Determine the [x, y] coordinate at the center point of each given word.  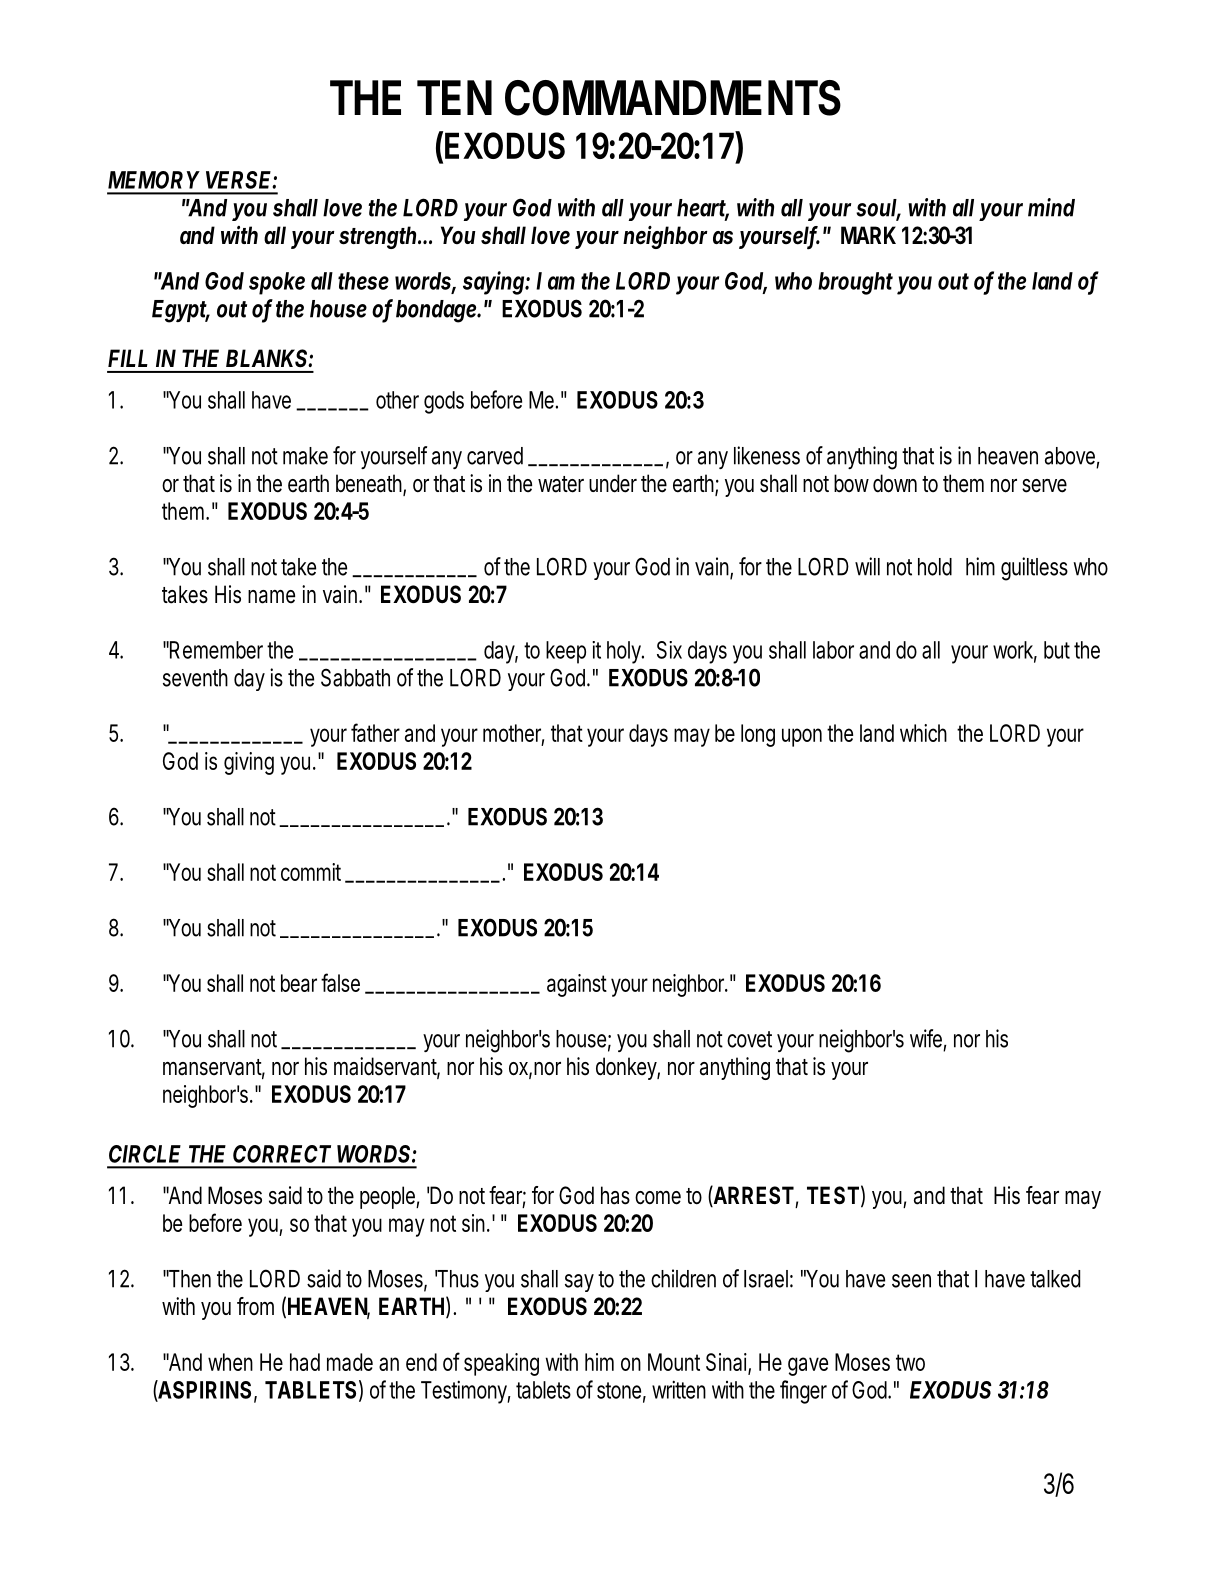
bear [299, 983]
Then [188, 1279]
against [577, 985]
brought [855, 283]
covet [749, 1039]
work [1013, 650]
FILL [128, 358]
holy [624, 652]
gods [444, 402]
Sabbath [355, 677]
